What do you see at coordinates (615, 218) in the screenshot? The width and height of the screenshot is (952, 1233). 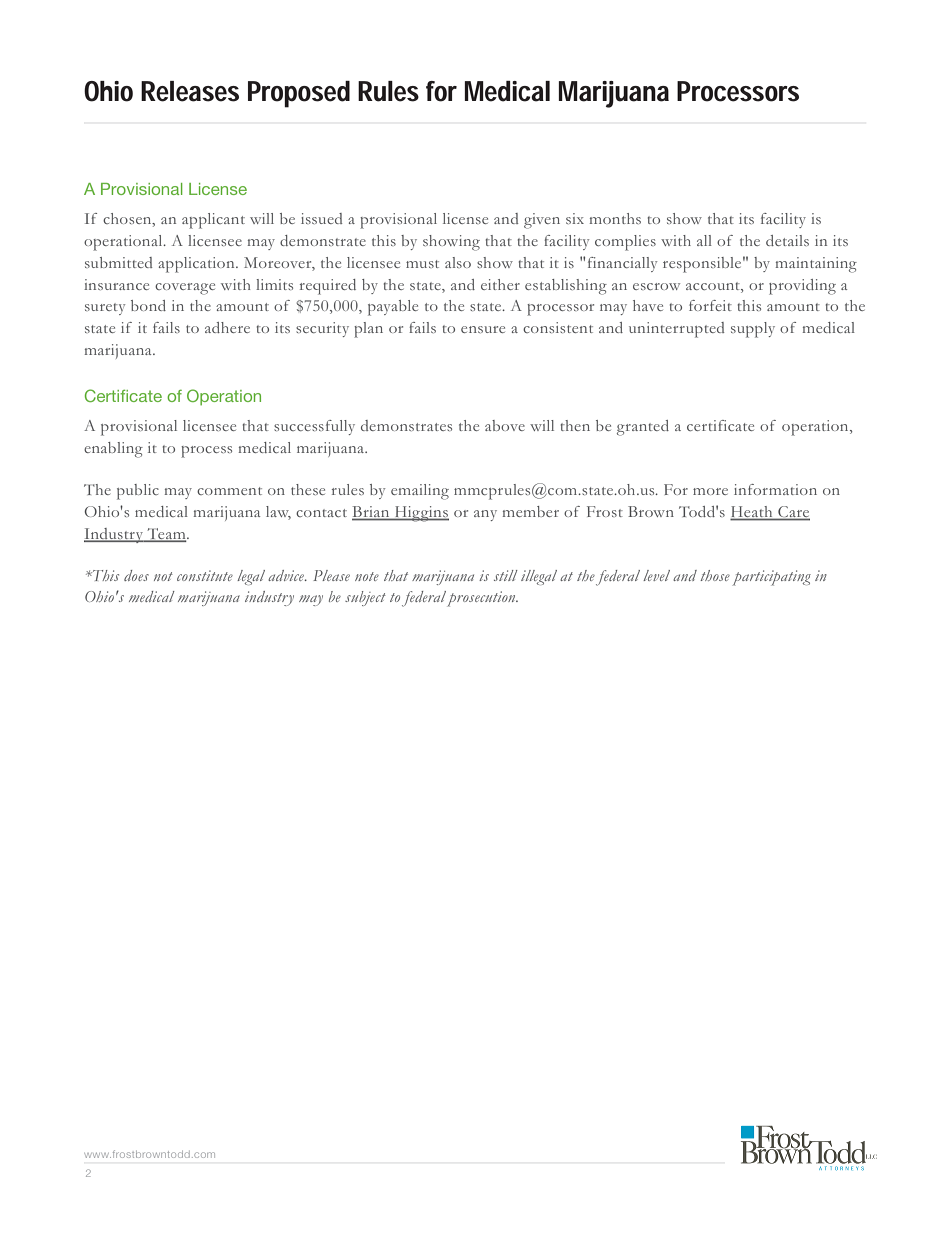 I see `months` at bounding box center [615, 218].
